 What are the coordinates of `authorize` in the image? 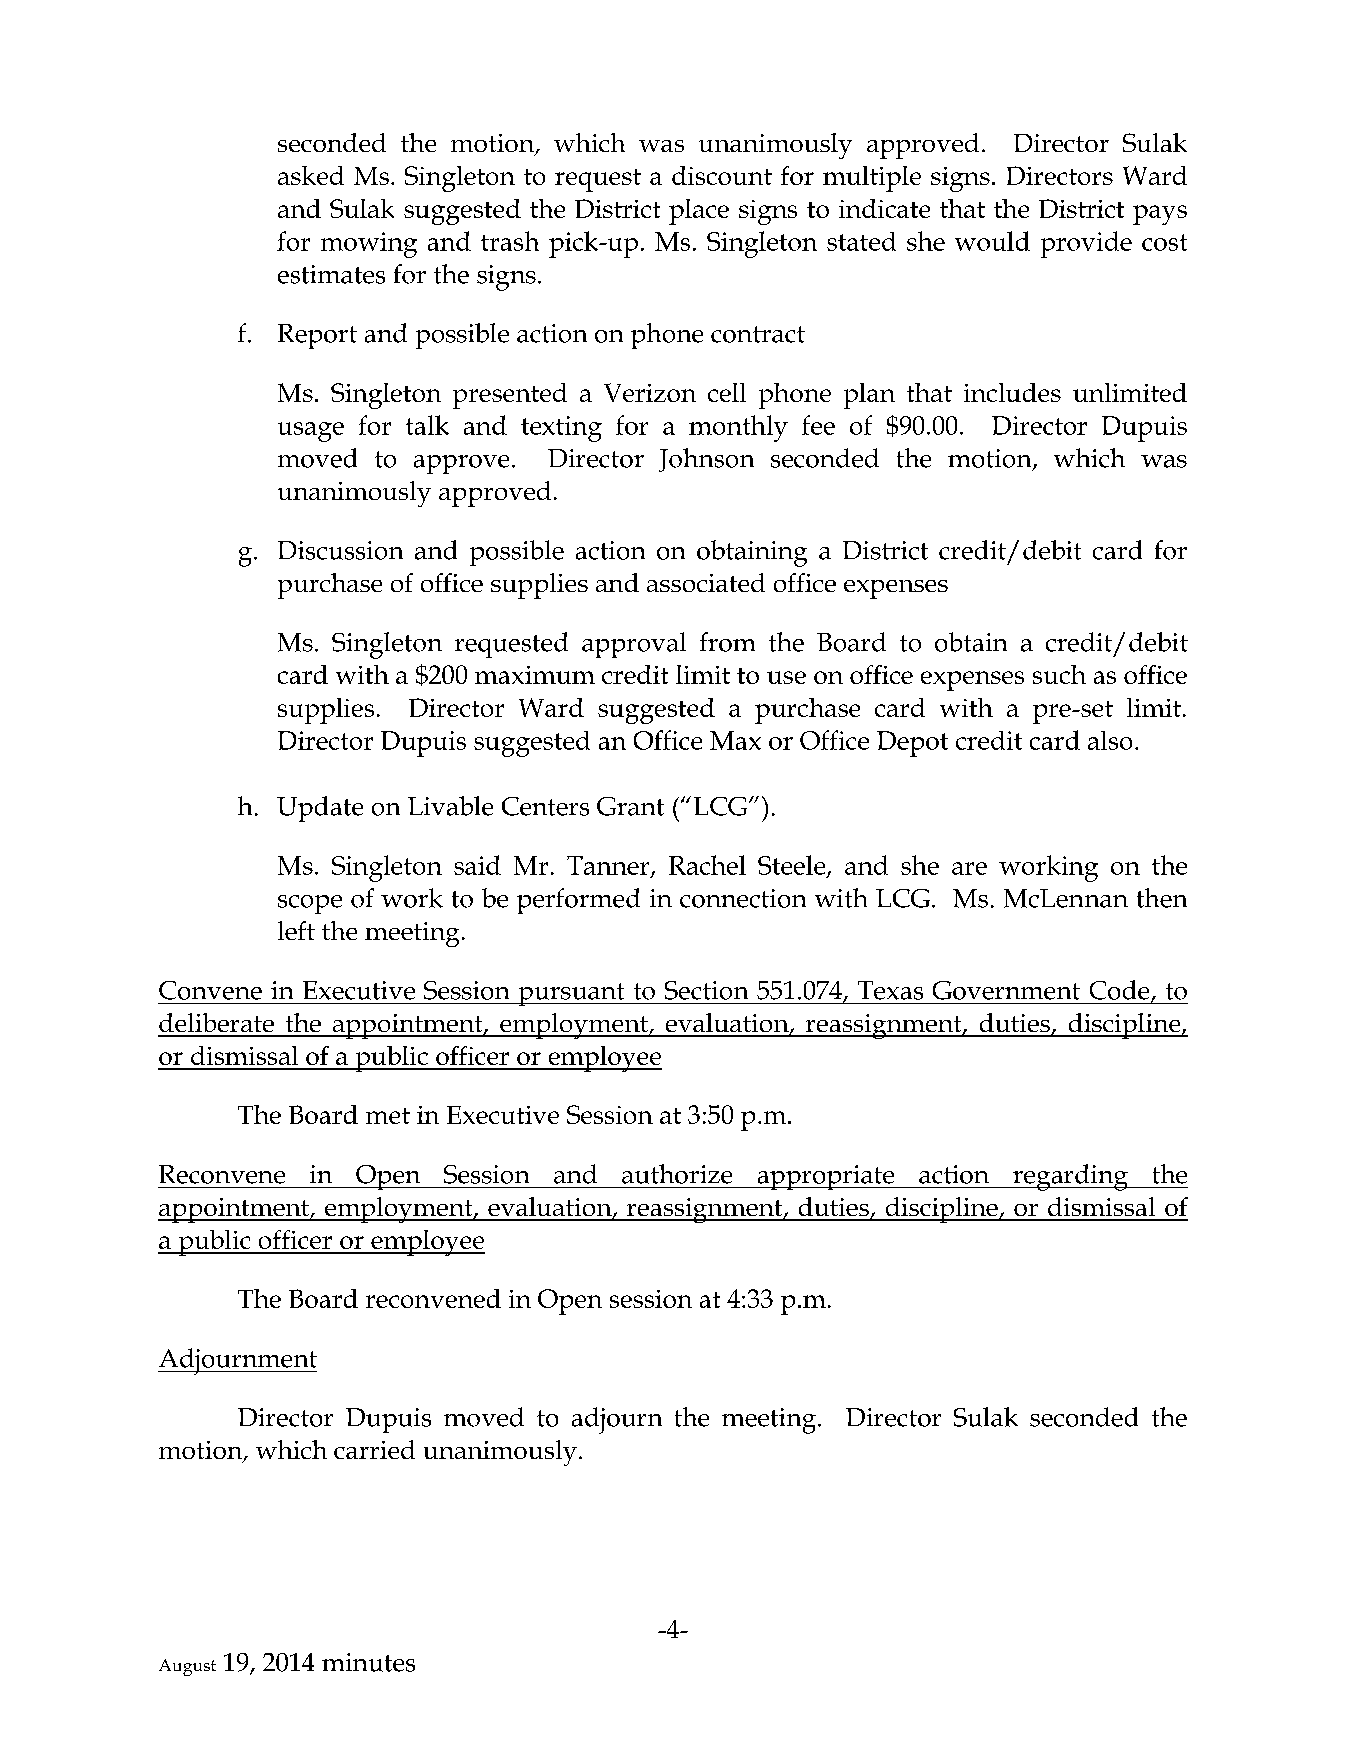 It's located at (677, 1174).
